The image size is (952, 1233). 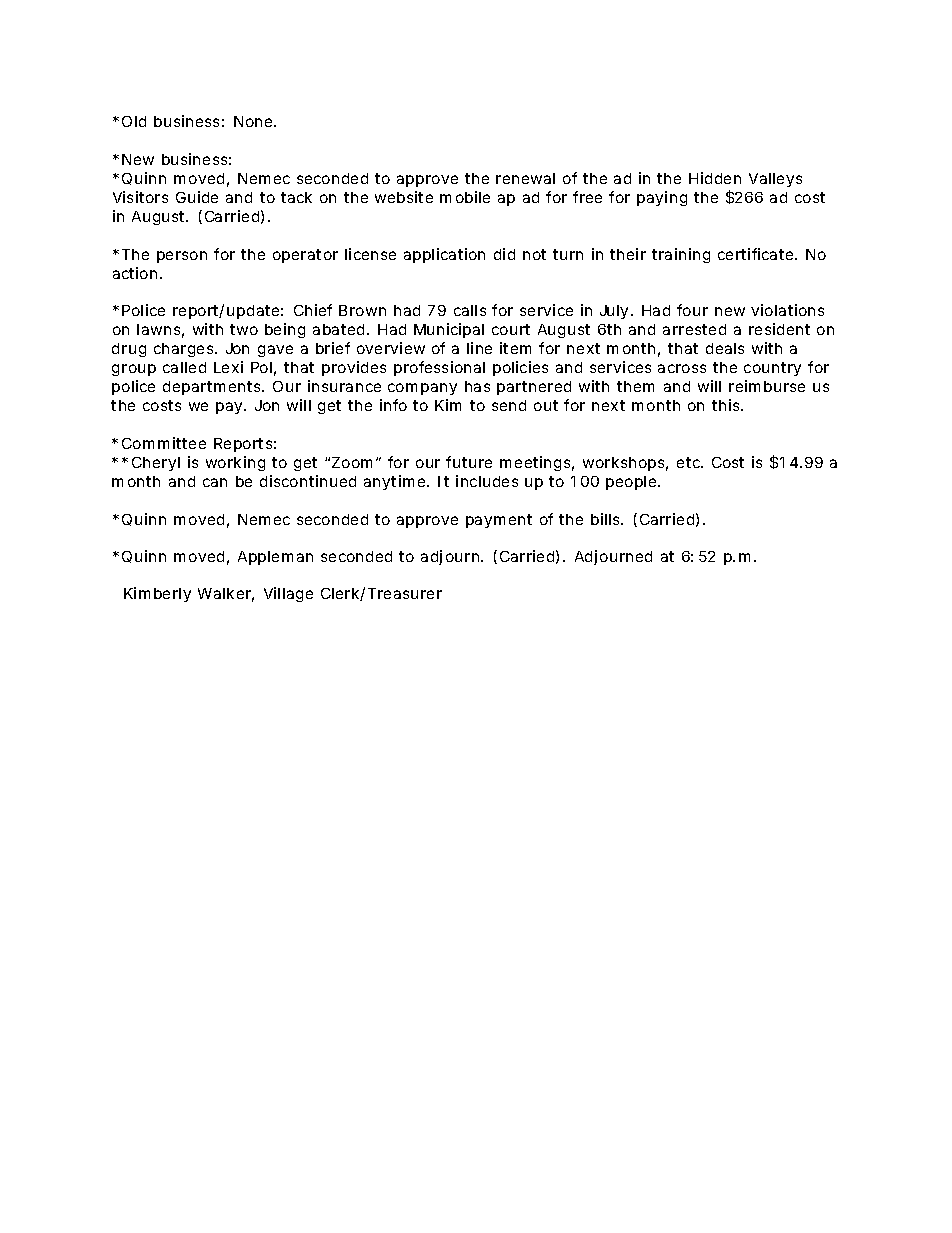 What do you see at coordinates (525, 178) in the screenshot?
I see `renewal` at bounding box center [525, 178].
